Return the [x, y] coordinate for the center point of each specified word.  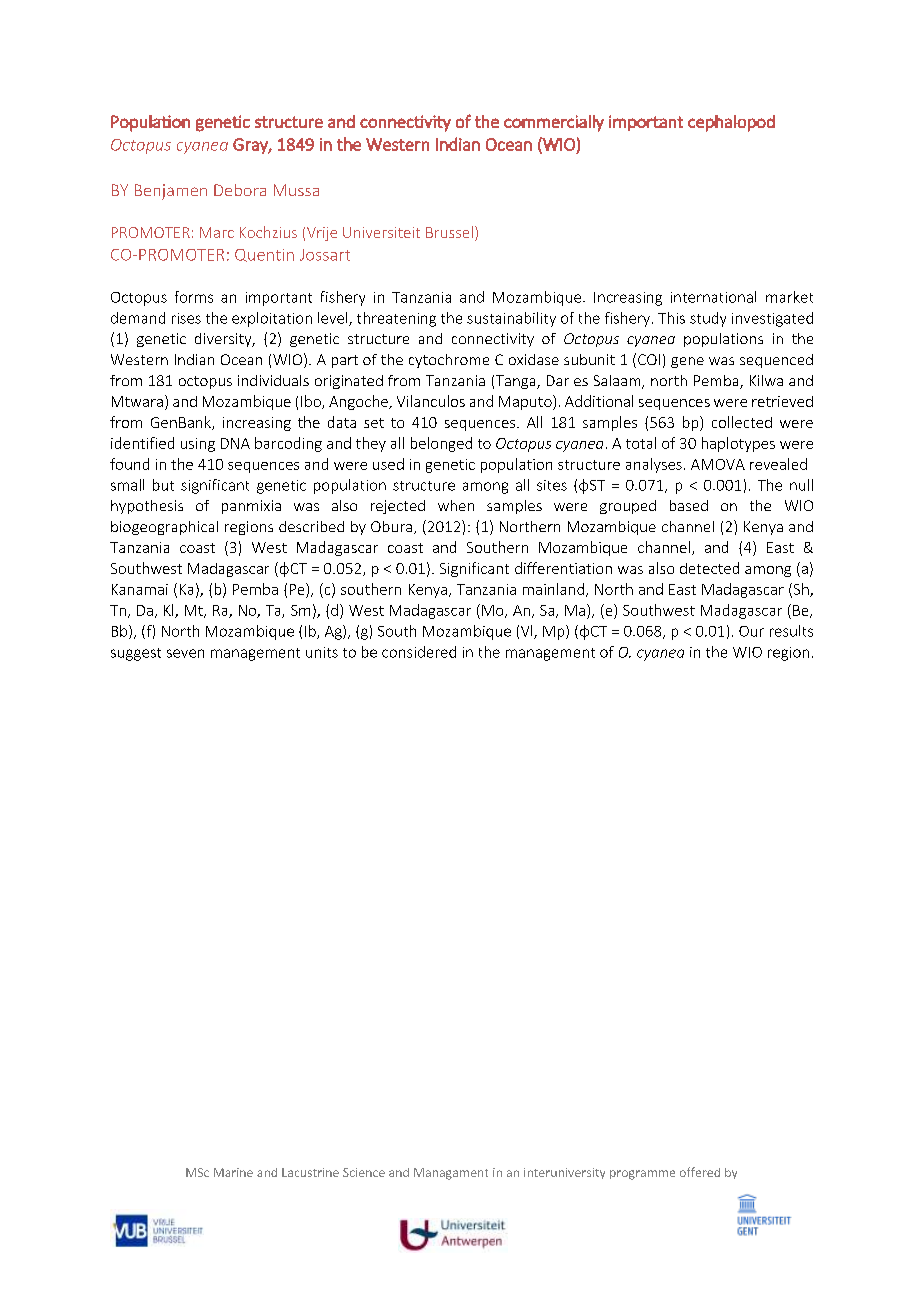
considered [419, 652]
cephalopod [731, 123]
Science [364, 1172]
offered [700, 1172]
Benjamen [171, 192]
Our [751, 631]
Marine [233, 1172]
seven [185, 653]
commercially [554, 123]
